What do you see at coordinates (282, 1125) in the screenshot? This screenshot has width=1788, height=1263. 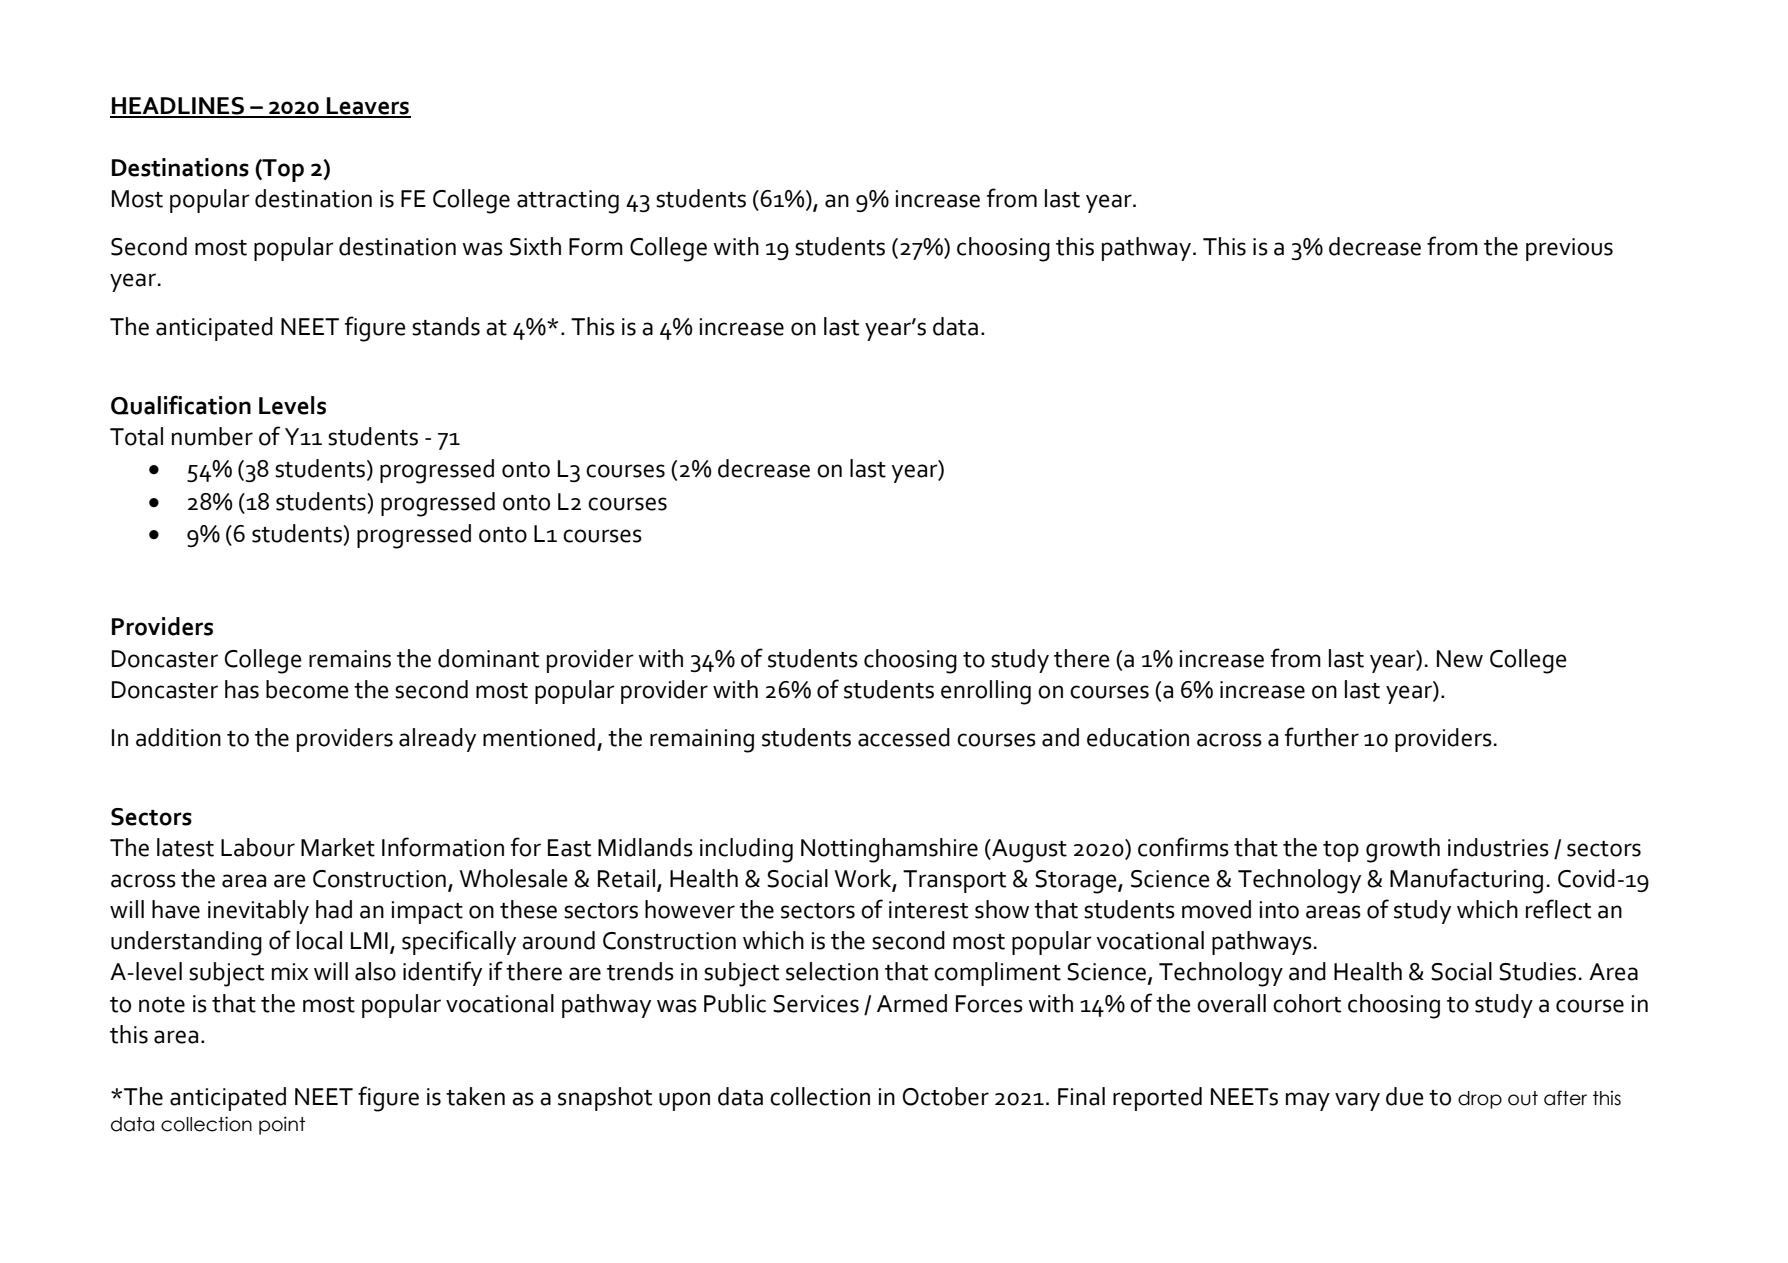 I see `point` at bounding box center [282, 1125].
